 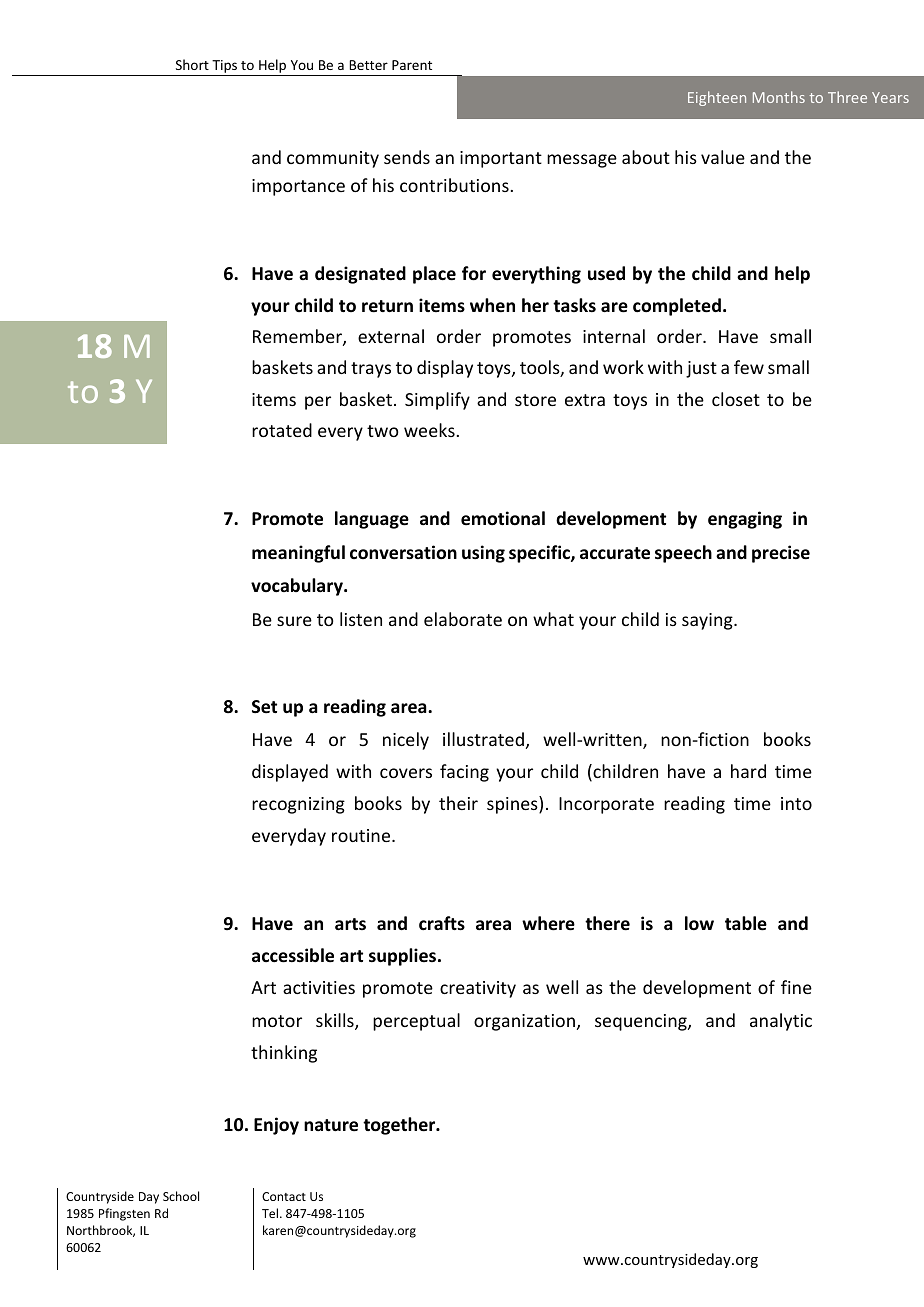 I want to click on meaningful, so click(x=298, y=554).
